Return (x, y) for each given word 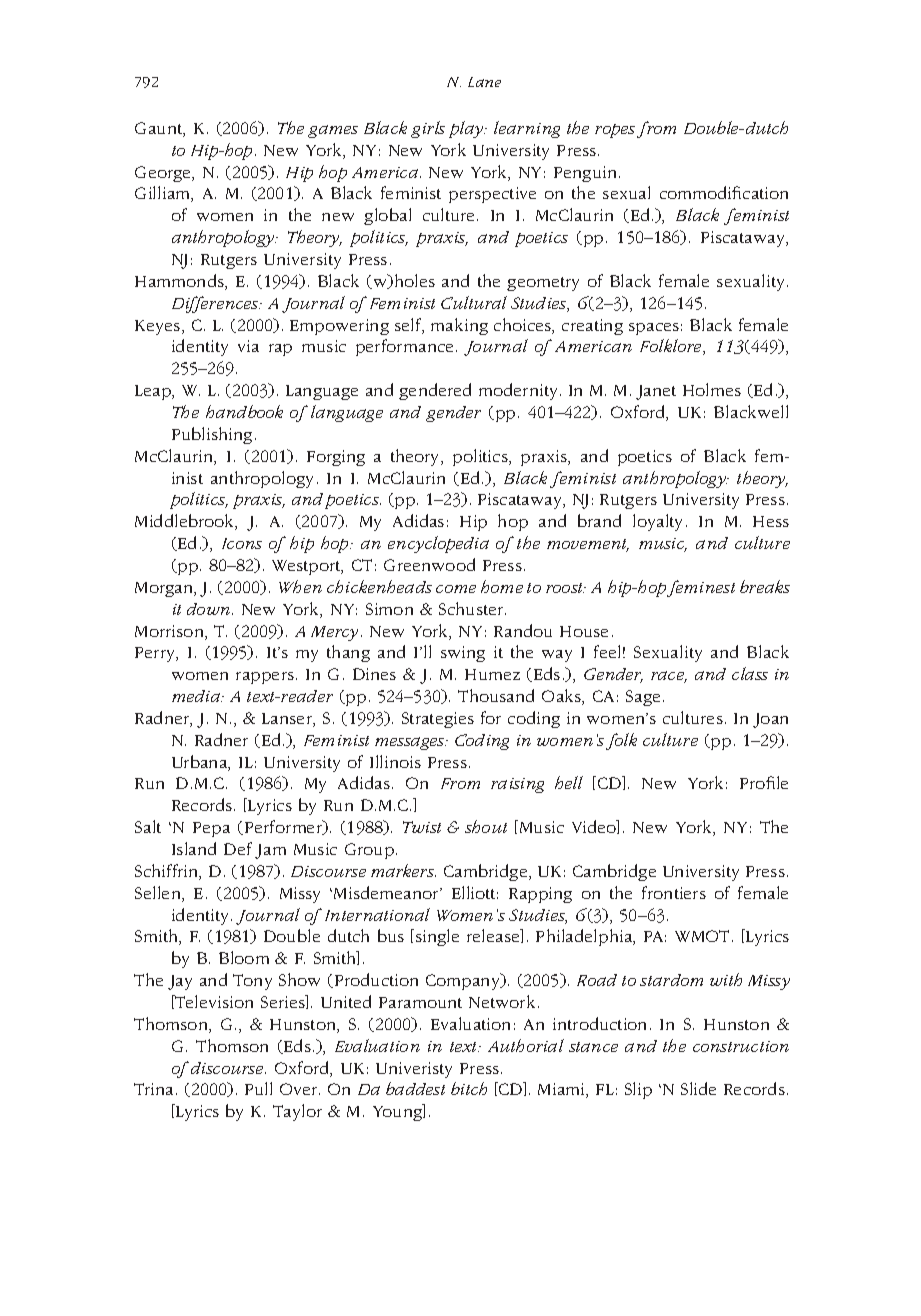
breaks (765, 586)
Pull (258, 1088)
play (467, 129)
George (164, 174)
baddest (415, 1088)
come (456, 589)
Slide (698, 1088)
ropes (615, 131)
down (210, 609)
